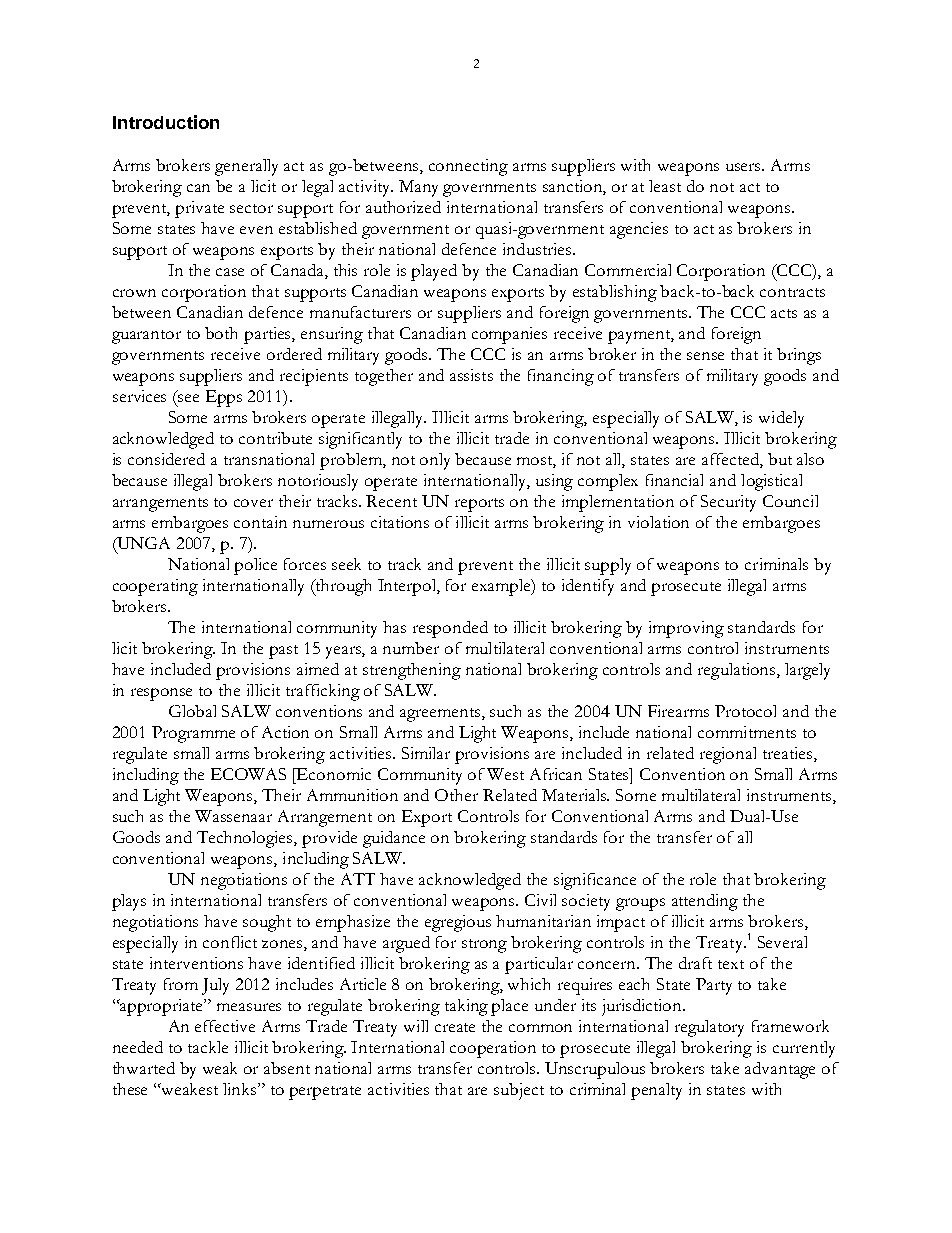 Image resolution: width=952 pixels, height=1233 pixels. I want to click on tackle, so click(208, 1047).
